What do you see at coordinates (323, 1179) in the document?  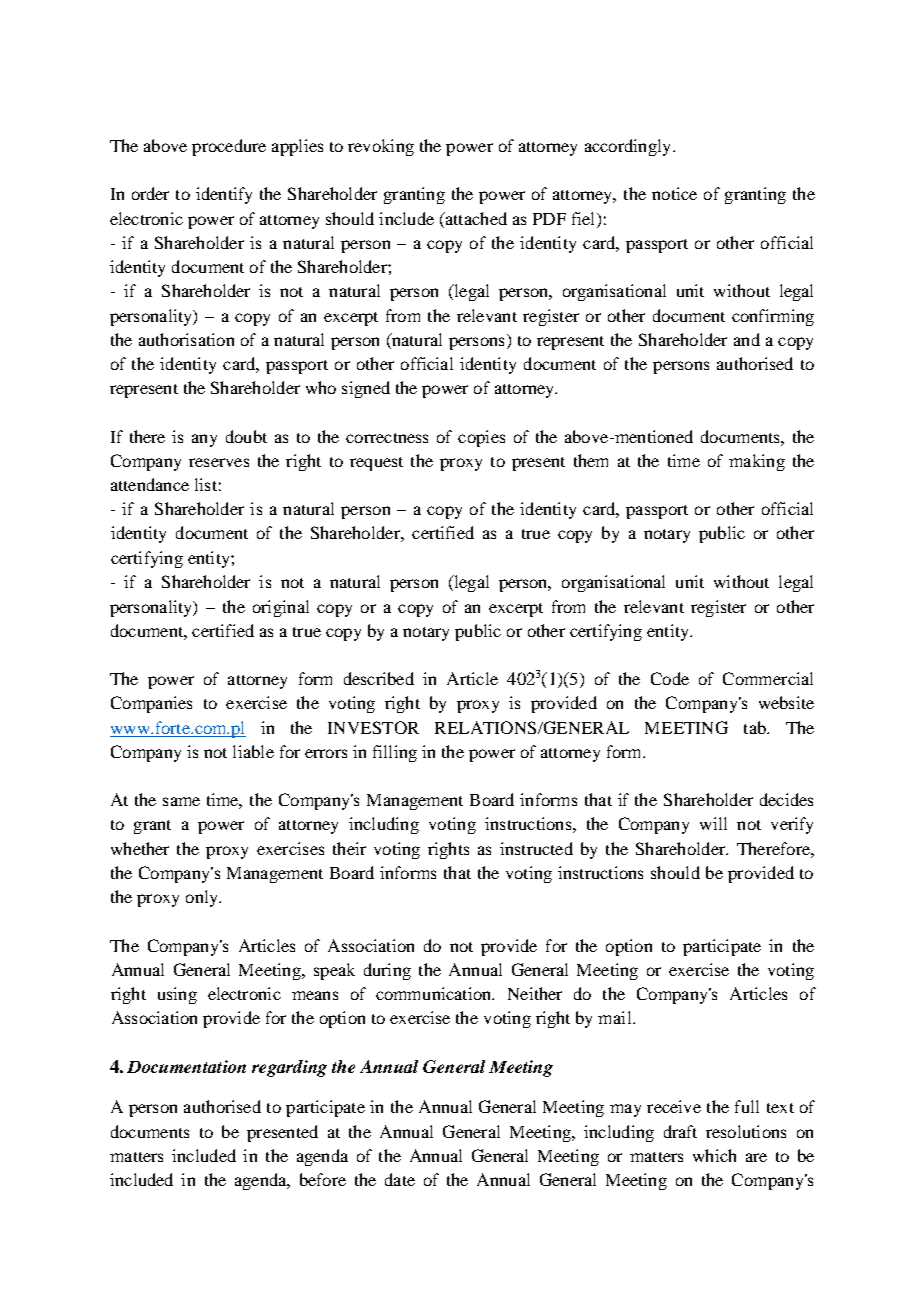 I see `before` at bounding box center [323, 1179].
